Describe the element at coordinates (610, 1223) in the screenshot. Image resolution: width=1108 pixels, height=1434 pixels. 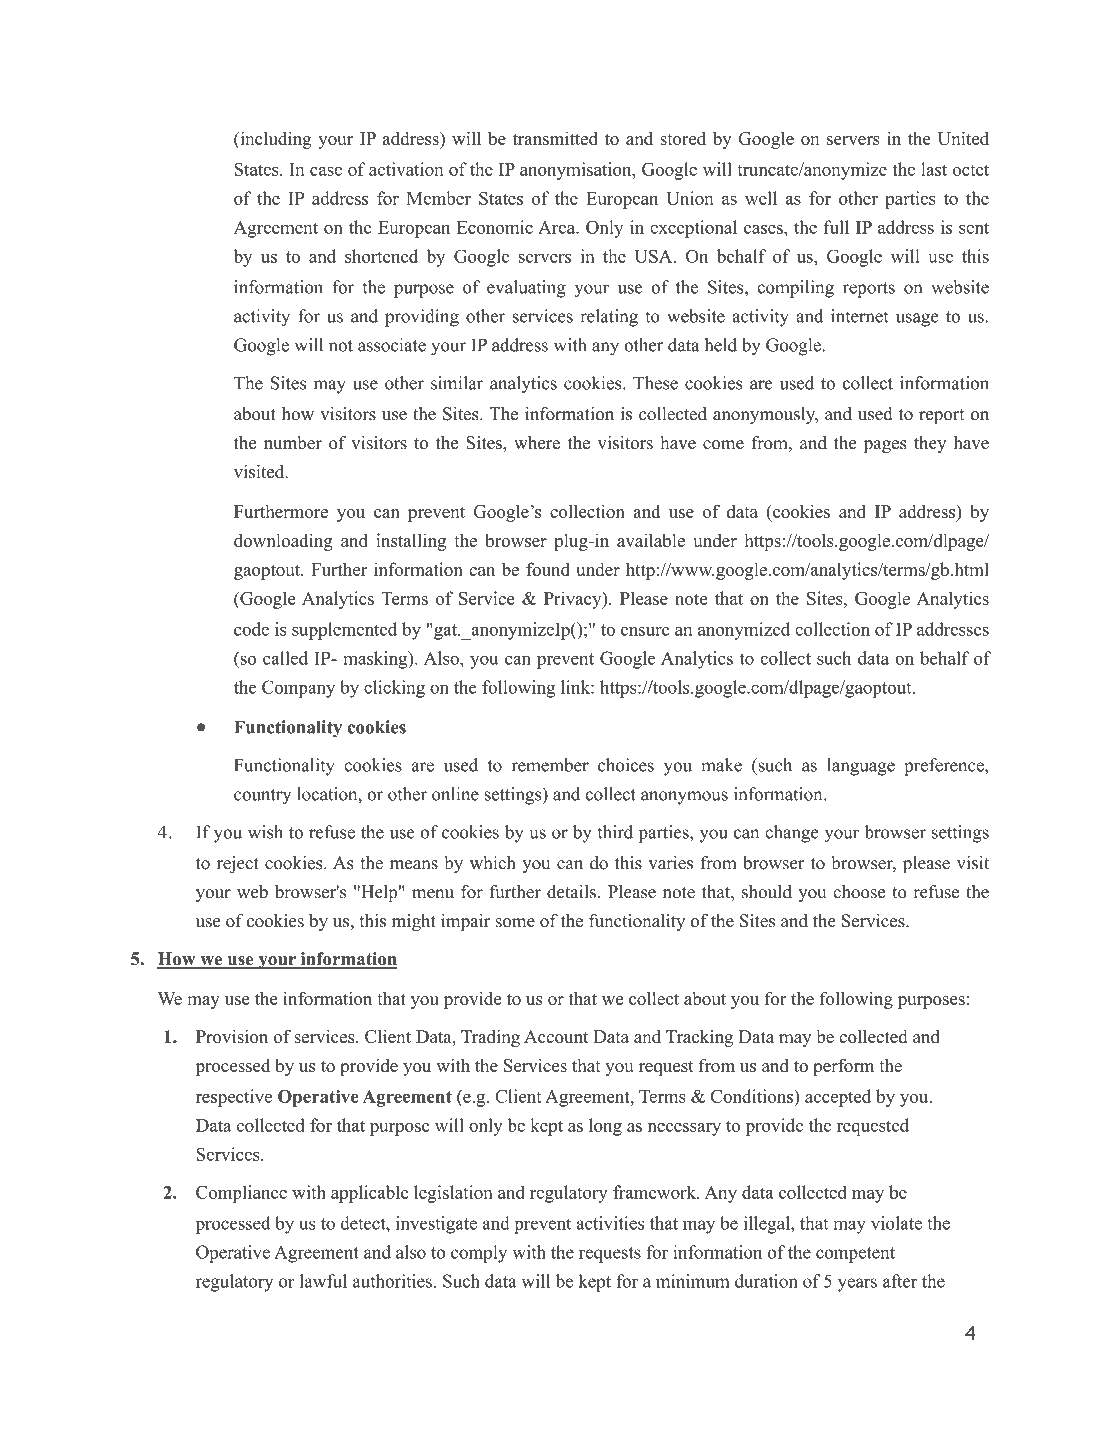
I see `activities` at that location.
